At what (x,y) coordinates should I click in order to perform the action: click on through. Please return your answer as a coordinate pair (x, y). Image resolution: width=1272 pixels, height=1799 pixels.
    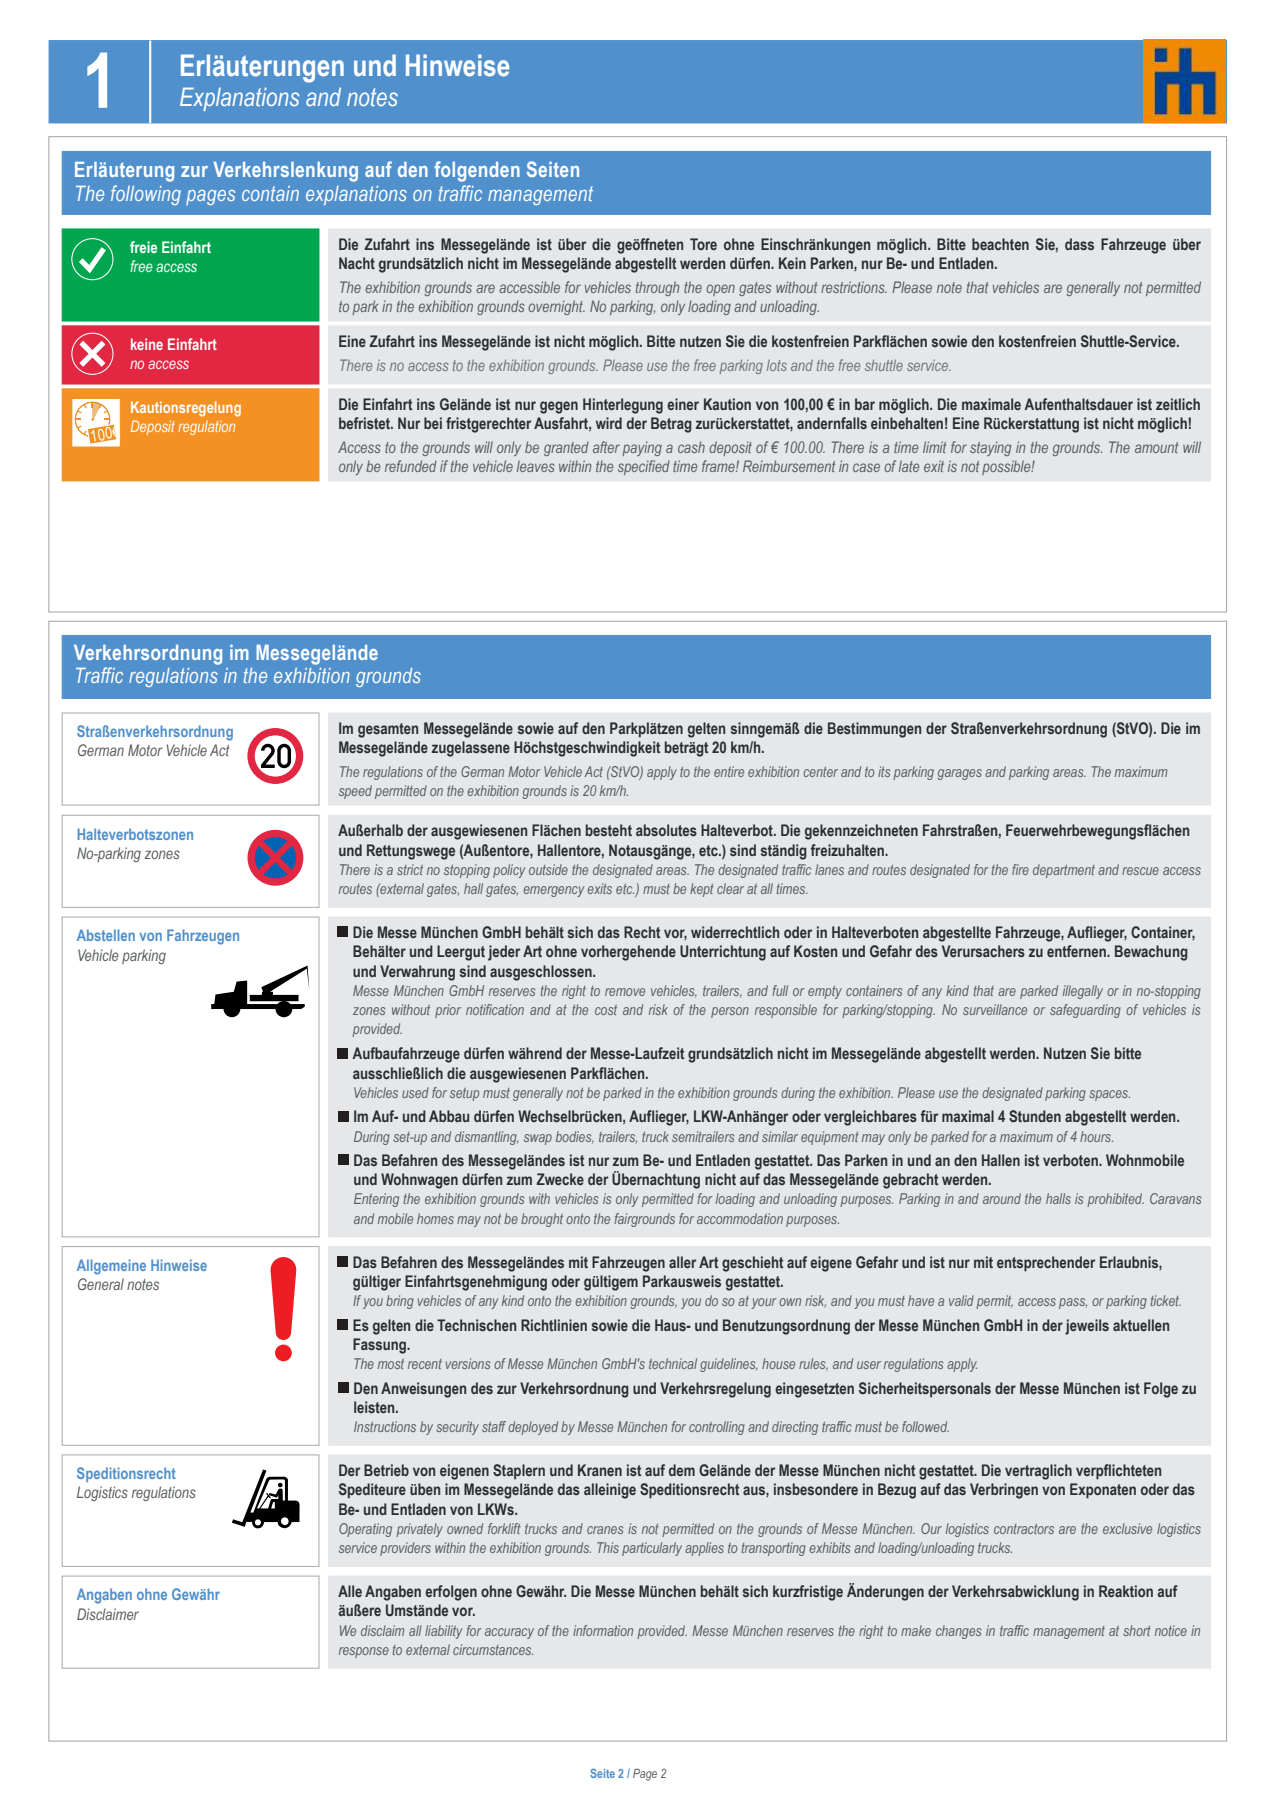
    Looking at the image, I should click on (657, 288).
